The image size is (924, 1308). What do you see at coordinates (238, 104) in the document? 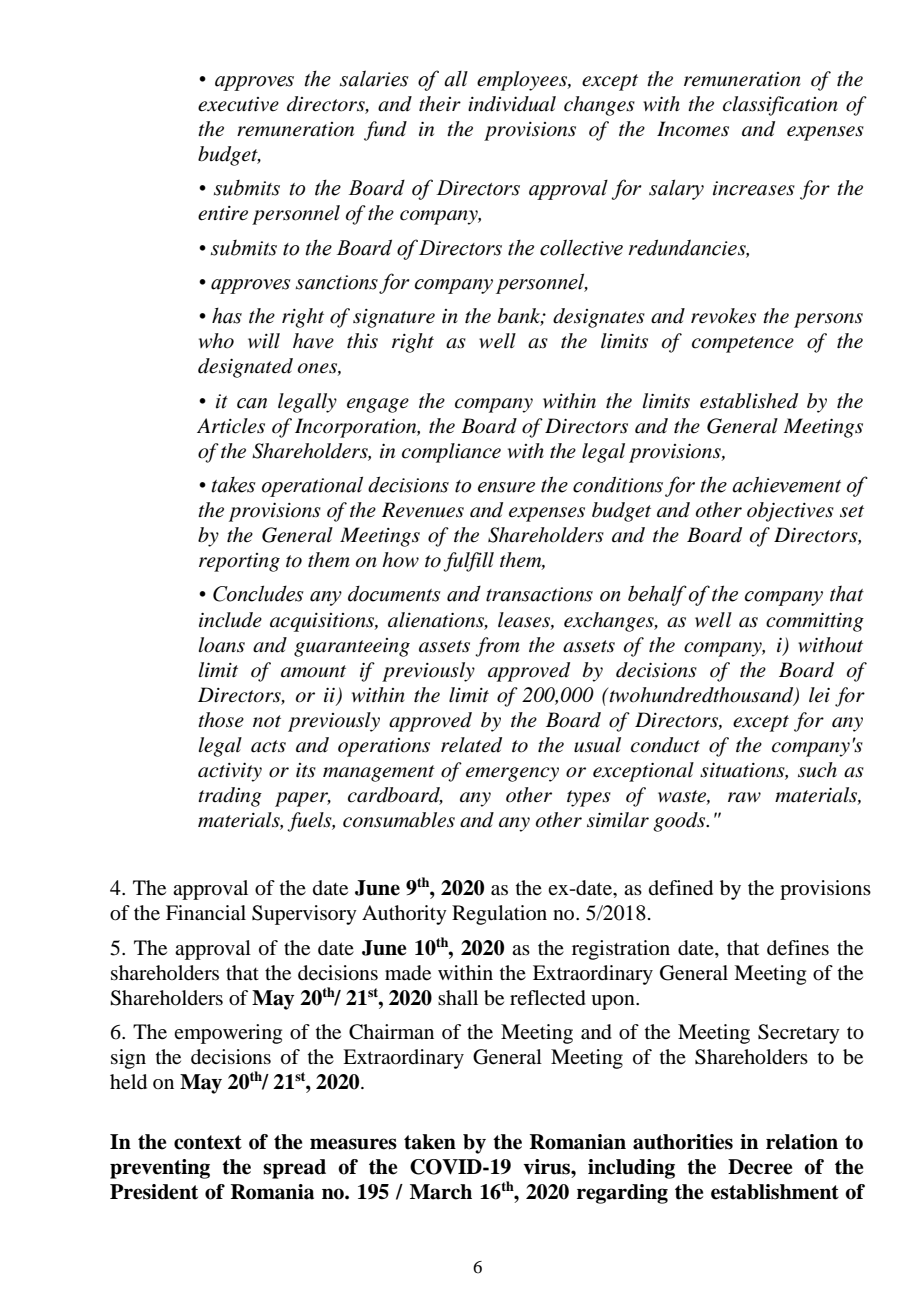
I see `executive` at bounding box center [238, 104].
